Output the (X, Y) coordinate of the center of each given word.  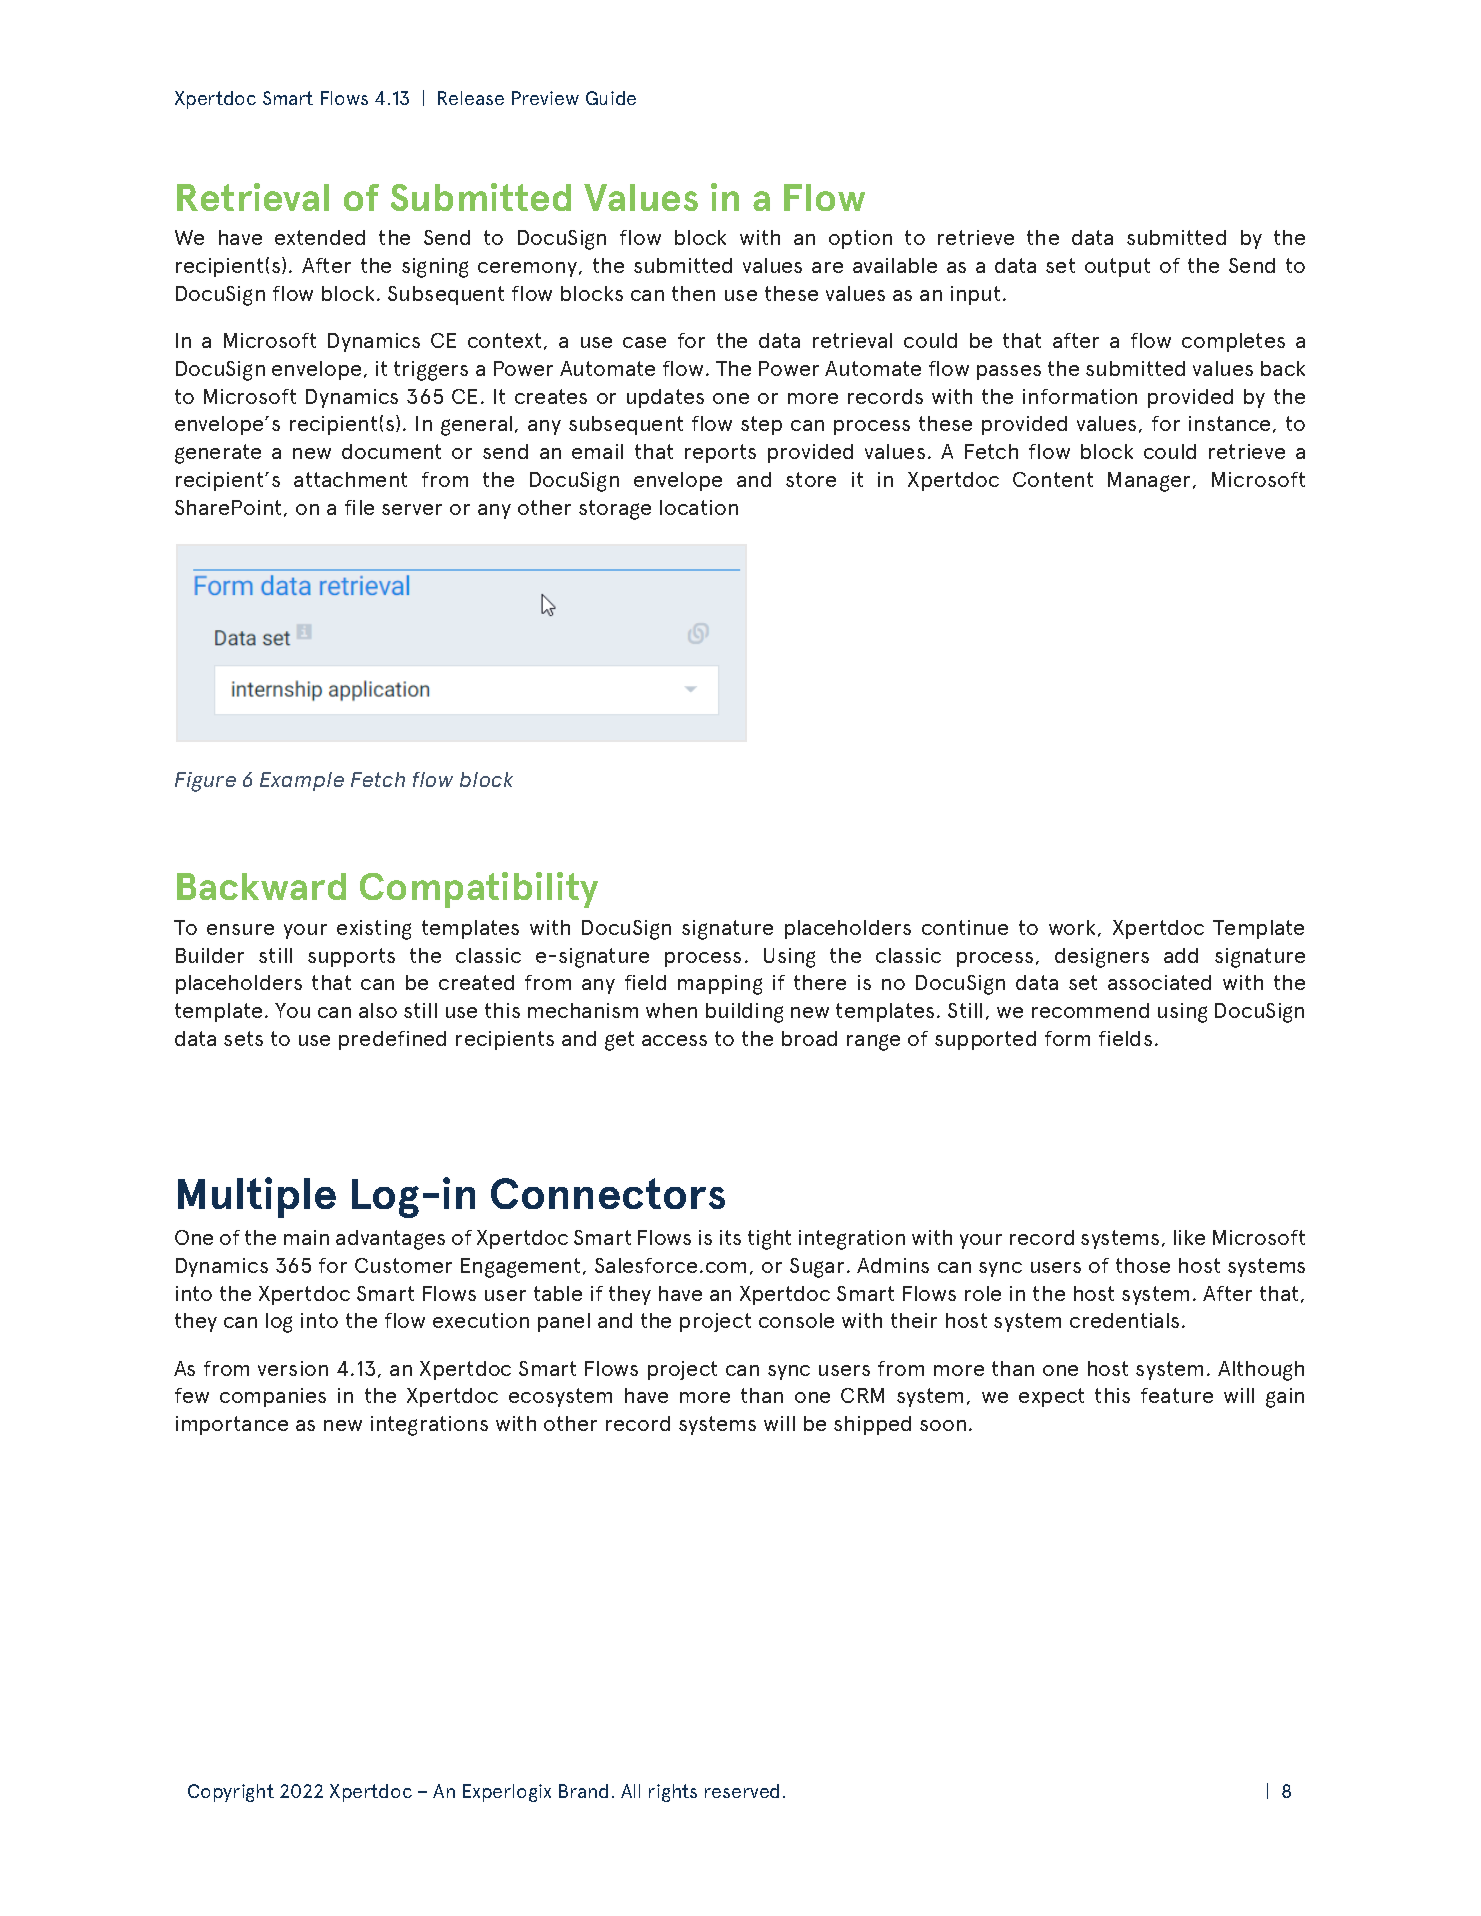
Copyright (231, 1793)
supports (351, 957)
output (1117, 267)
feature (1177, 1395)
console (796, 1320)
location (699, 507)
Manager (1149, 482)
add (1181, 955)
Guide (611, 98)
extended (320, 237)
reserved (742, 1791)
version (293, 1368)
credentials (1124, 1320)
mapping (720, 985)
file (359, 507)
